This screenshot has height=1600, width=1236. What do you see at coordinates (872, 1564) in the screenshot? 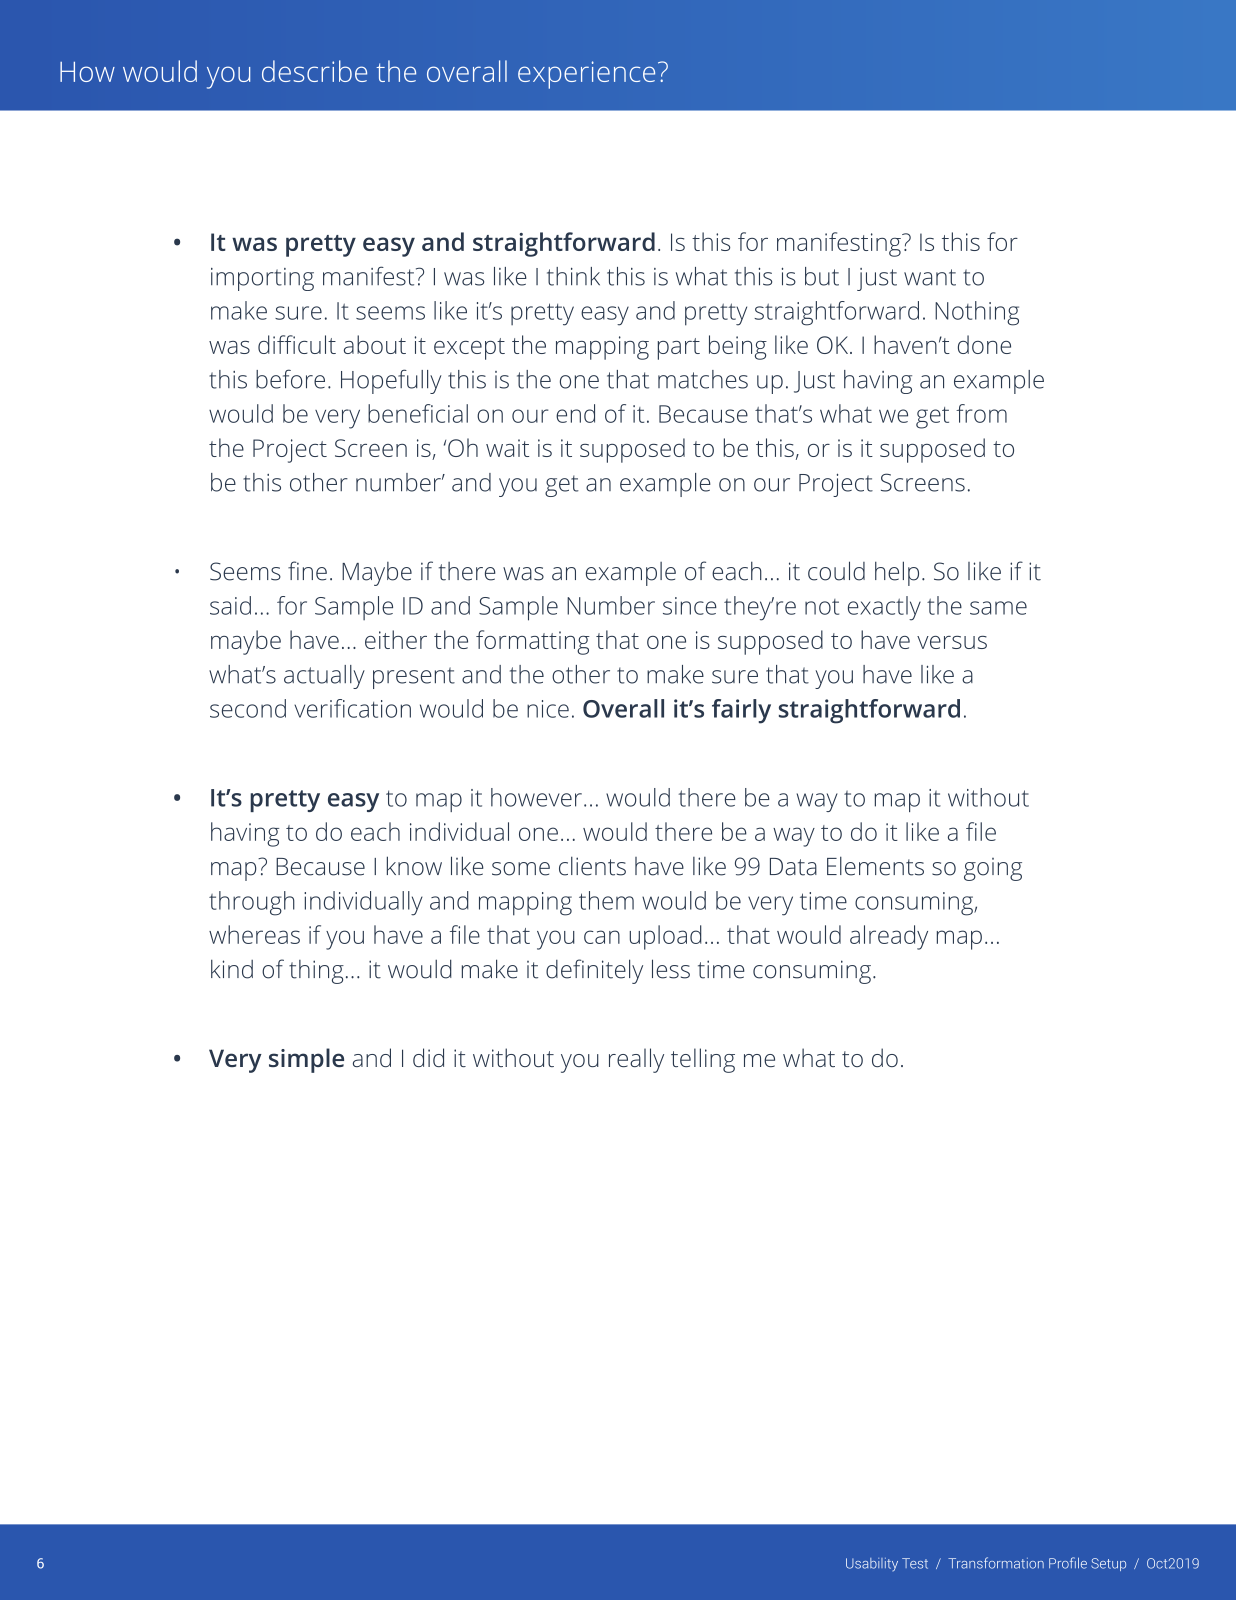
I see `Usability` at bounding box center [872, 1564].
